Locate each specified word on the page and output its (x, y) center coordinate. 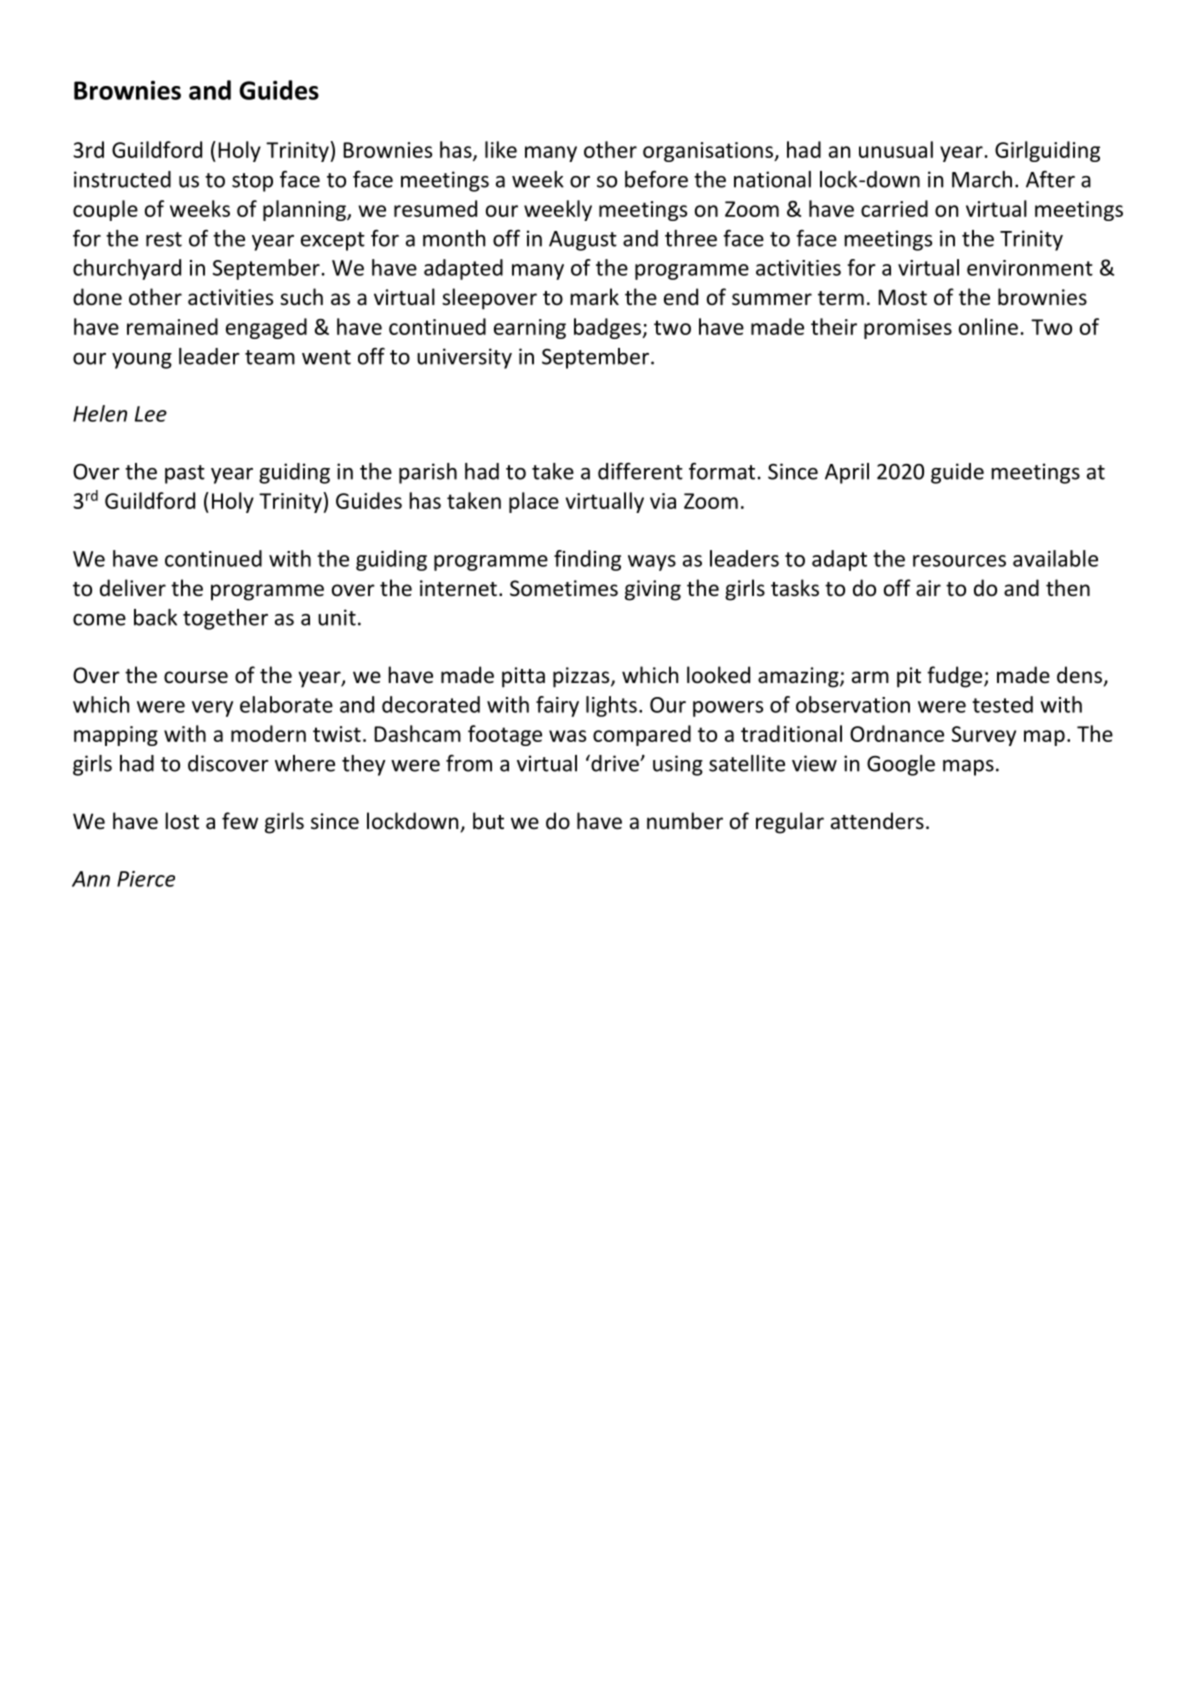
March (982, 179)
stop (252, 182)
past (185, 474)
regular (790, 823)
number (685, 821)
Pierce (146, 879)
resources (959, 561)
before (656, 179)
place (534, 502)
